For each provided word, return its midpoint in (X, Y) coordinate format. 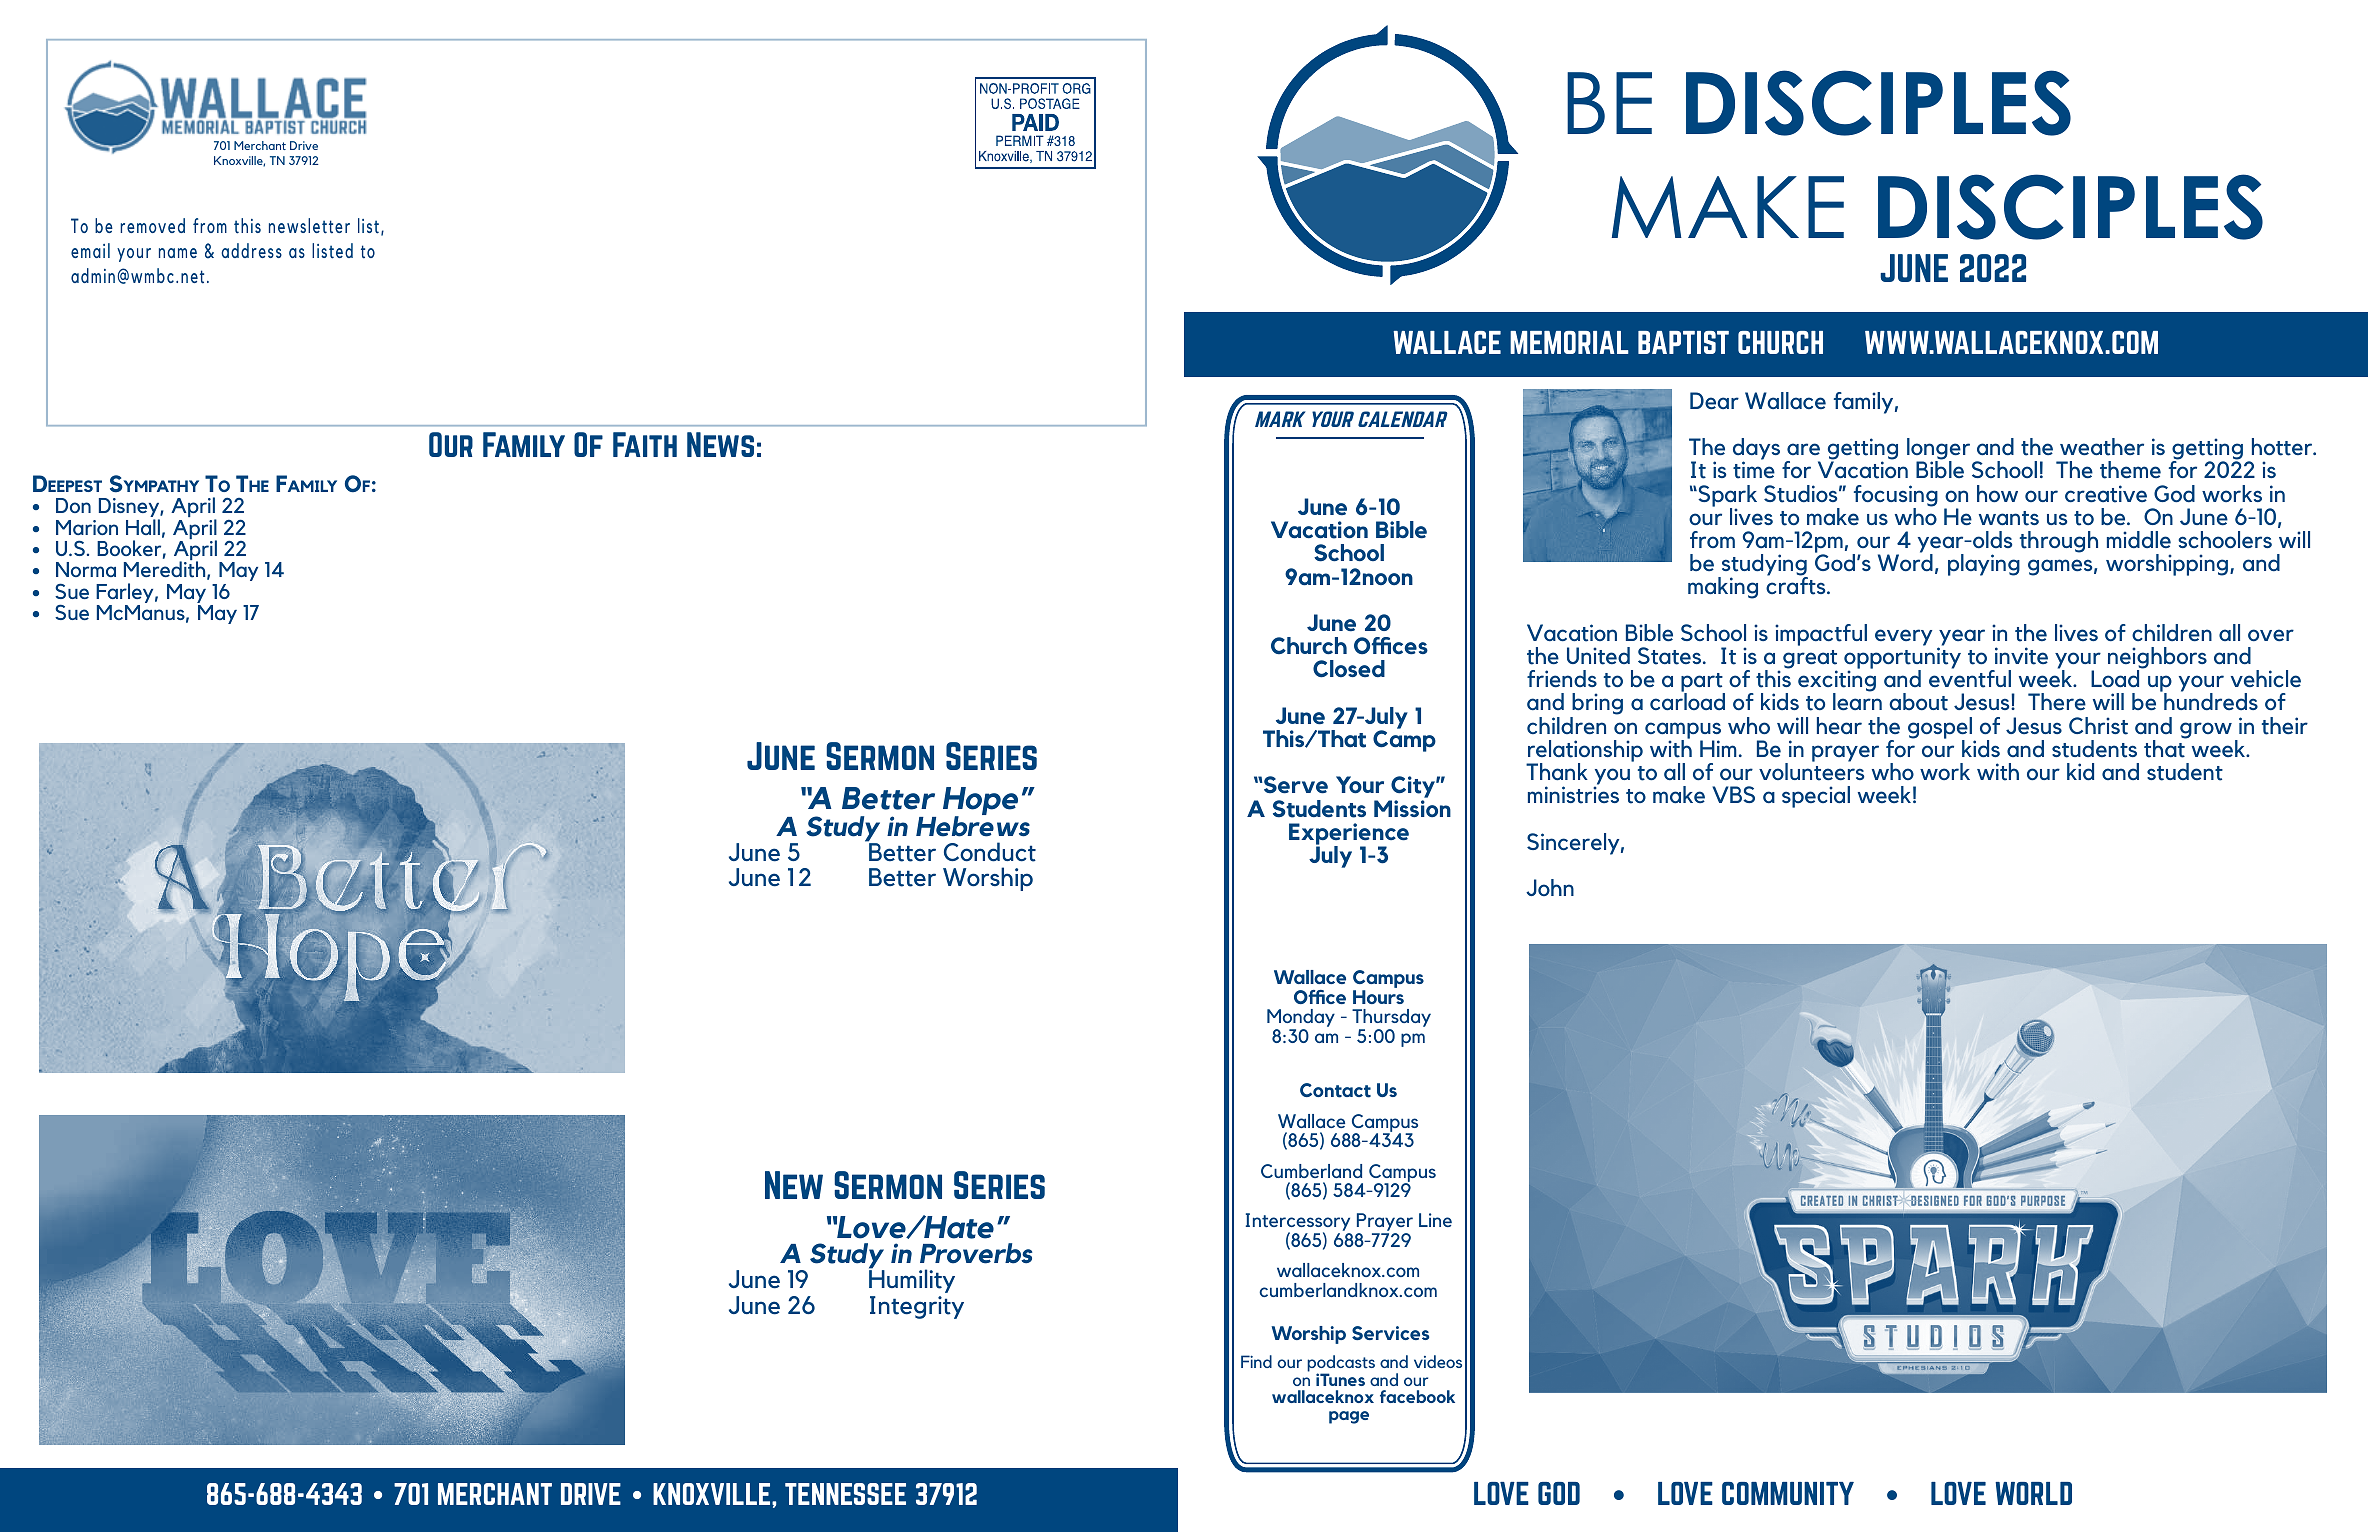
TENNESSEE (845, 1494)
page (1349, 1417)
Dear (1714, 401)
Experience (1349, 835)
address (251, 250)
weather (2102, 447)
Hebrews (973, 825)
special (1816, 797)
